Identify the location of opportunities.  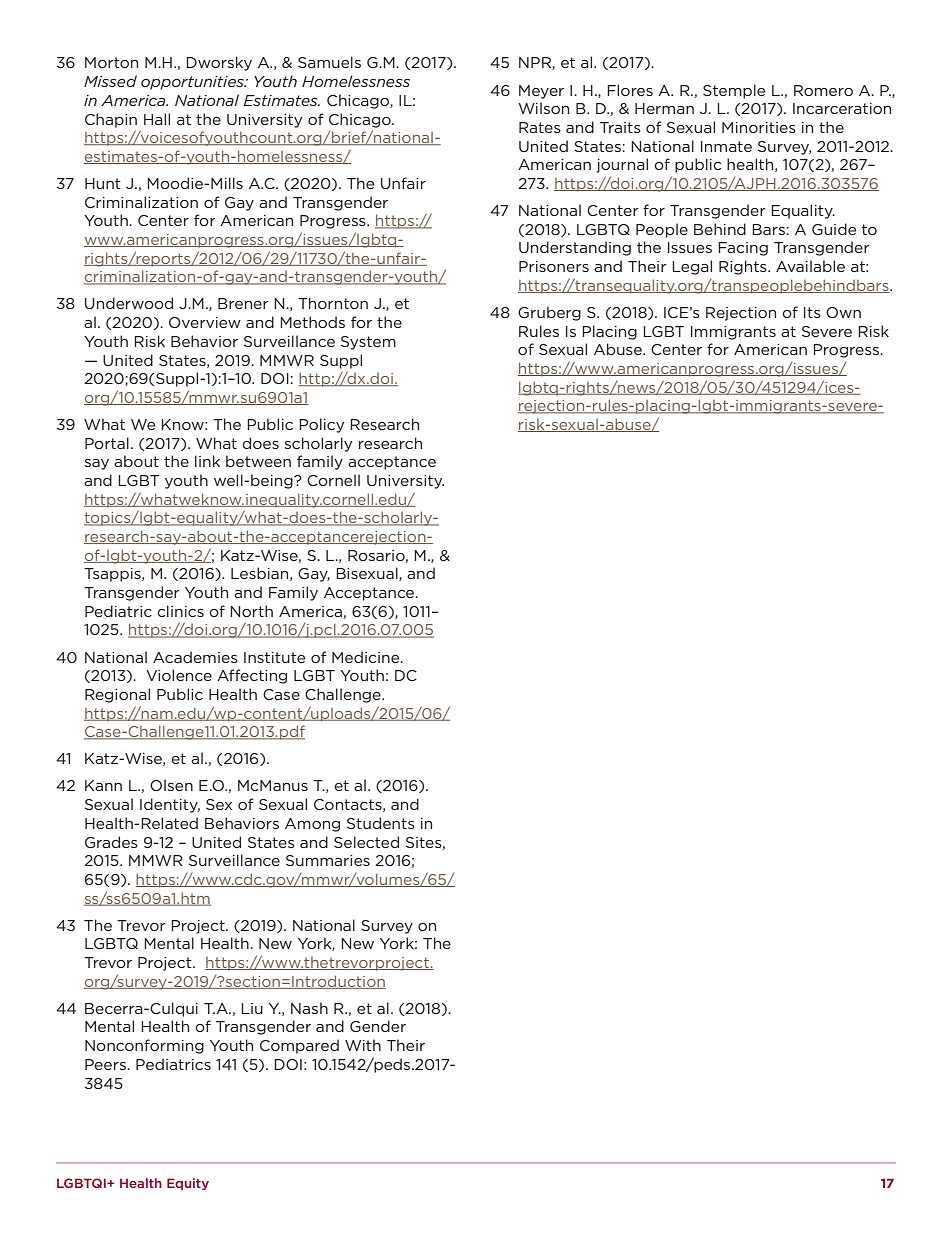
(193, 83).
